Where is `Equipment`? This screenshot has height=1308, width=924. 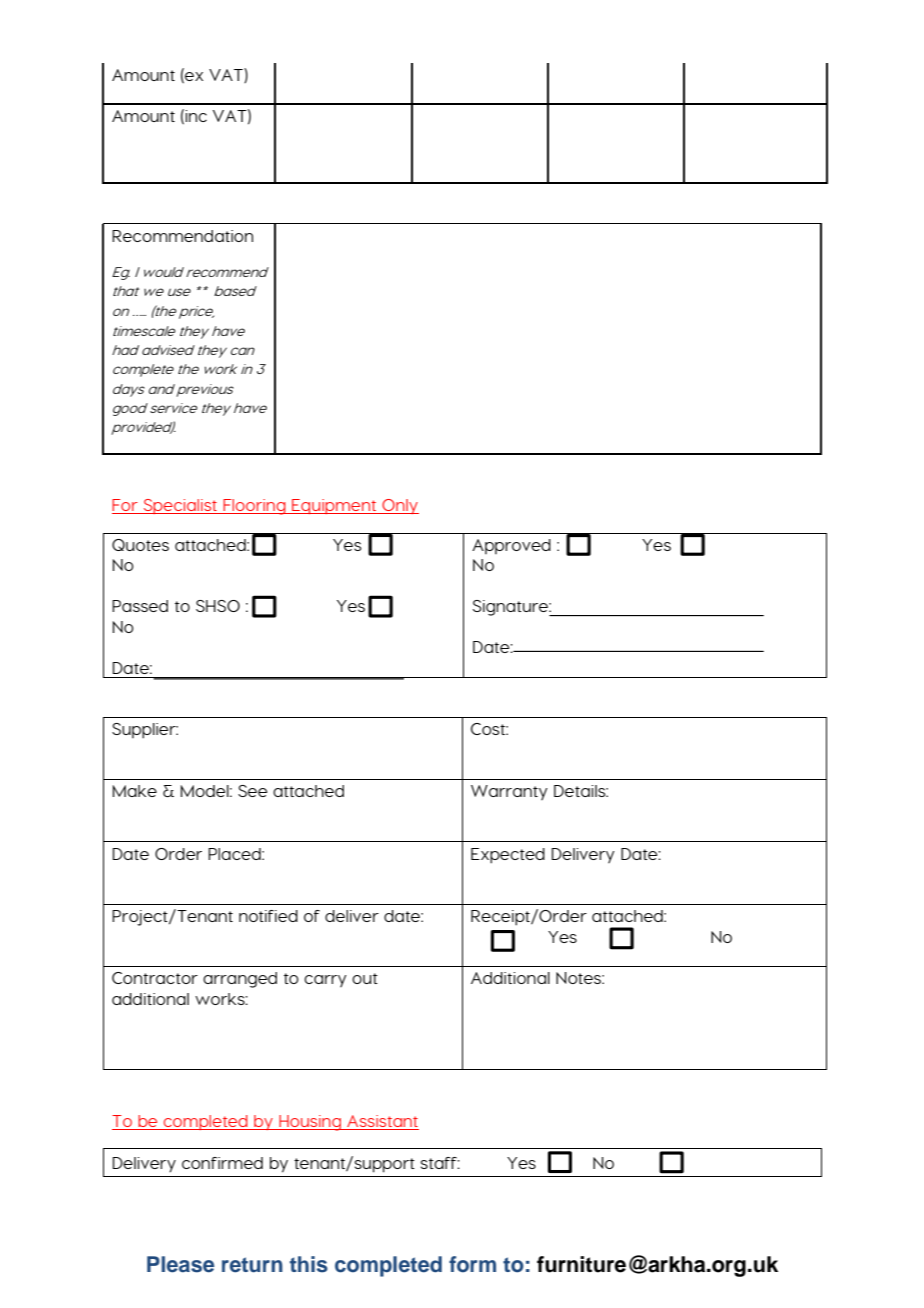
Equipment is located at coordinates (334, 506).
